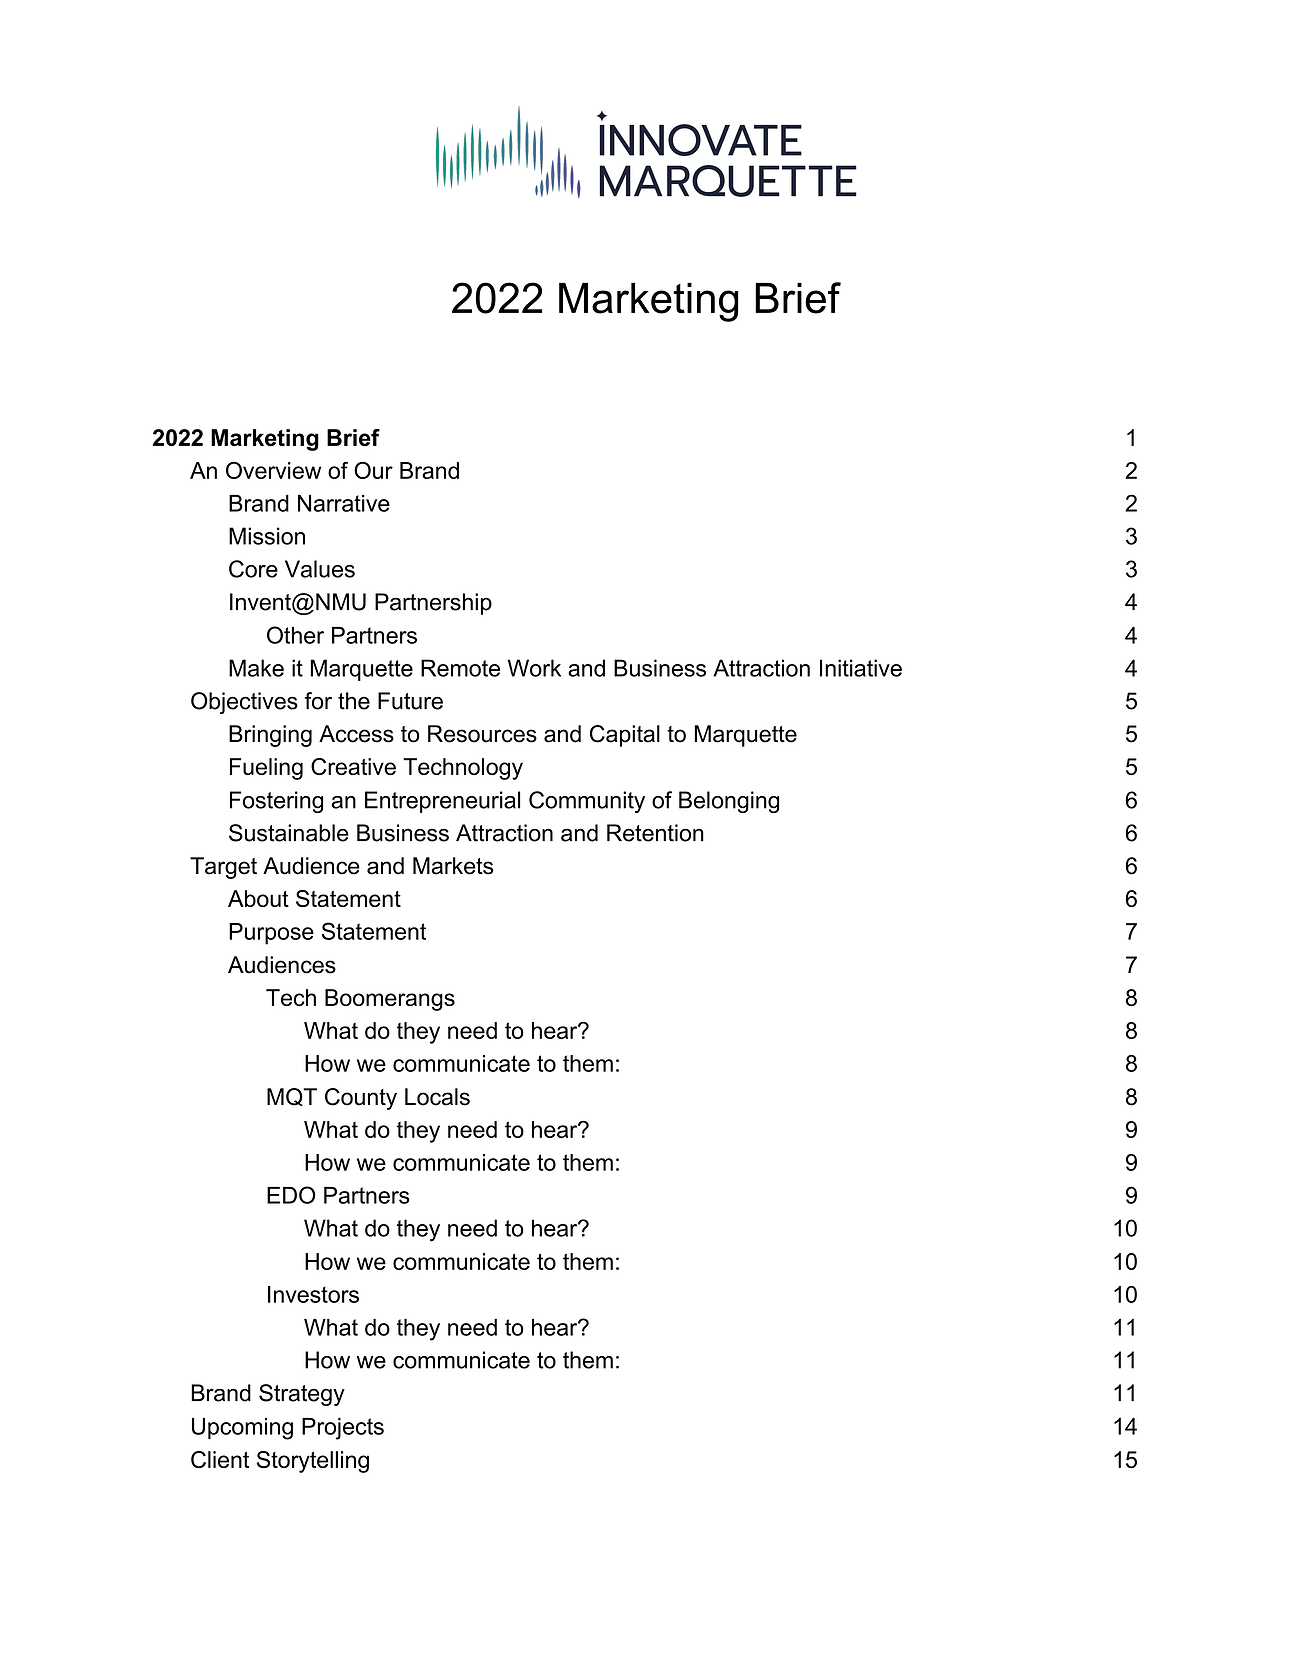 The width and height of the screenshot is (1289, 1668). What do you see at coordinates (343, 1428) in the screenshot?
I see `Projects` at bounding box center [343, 1428].
